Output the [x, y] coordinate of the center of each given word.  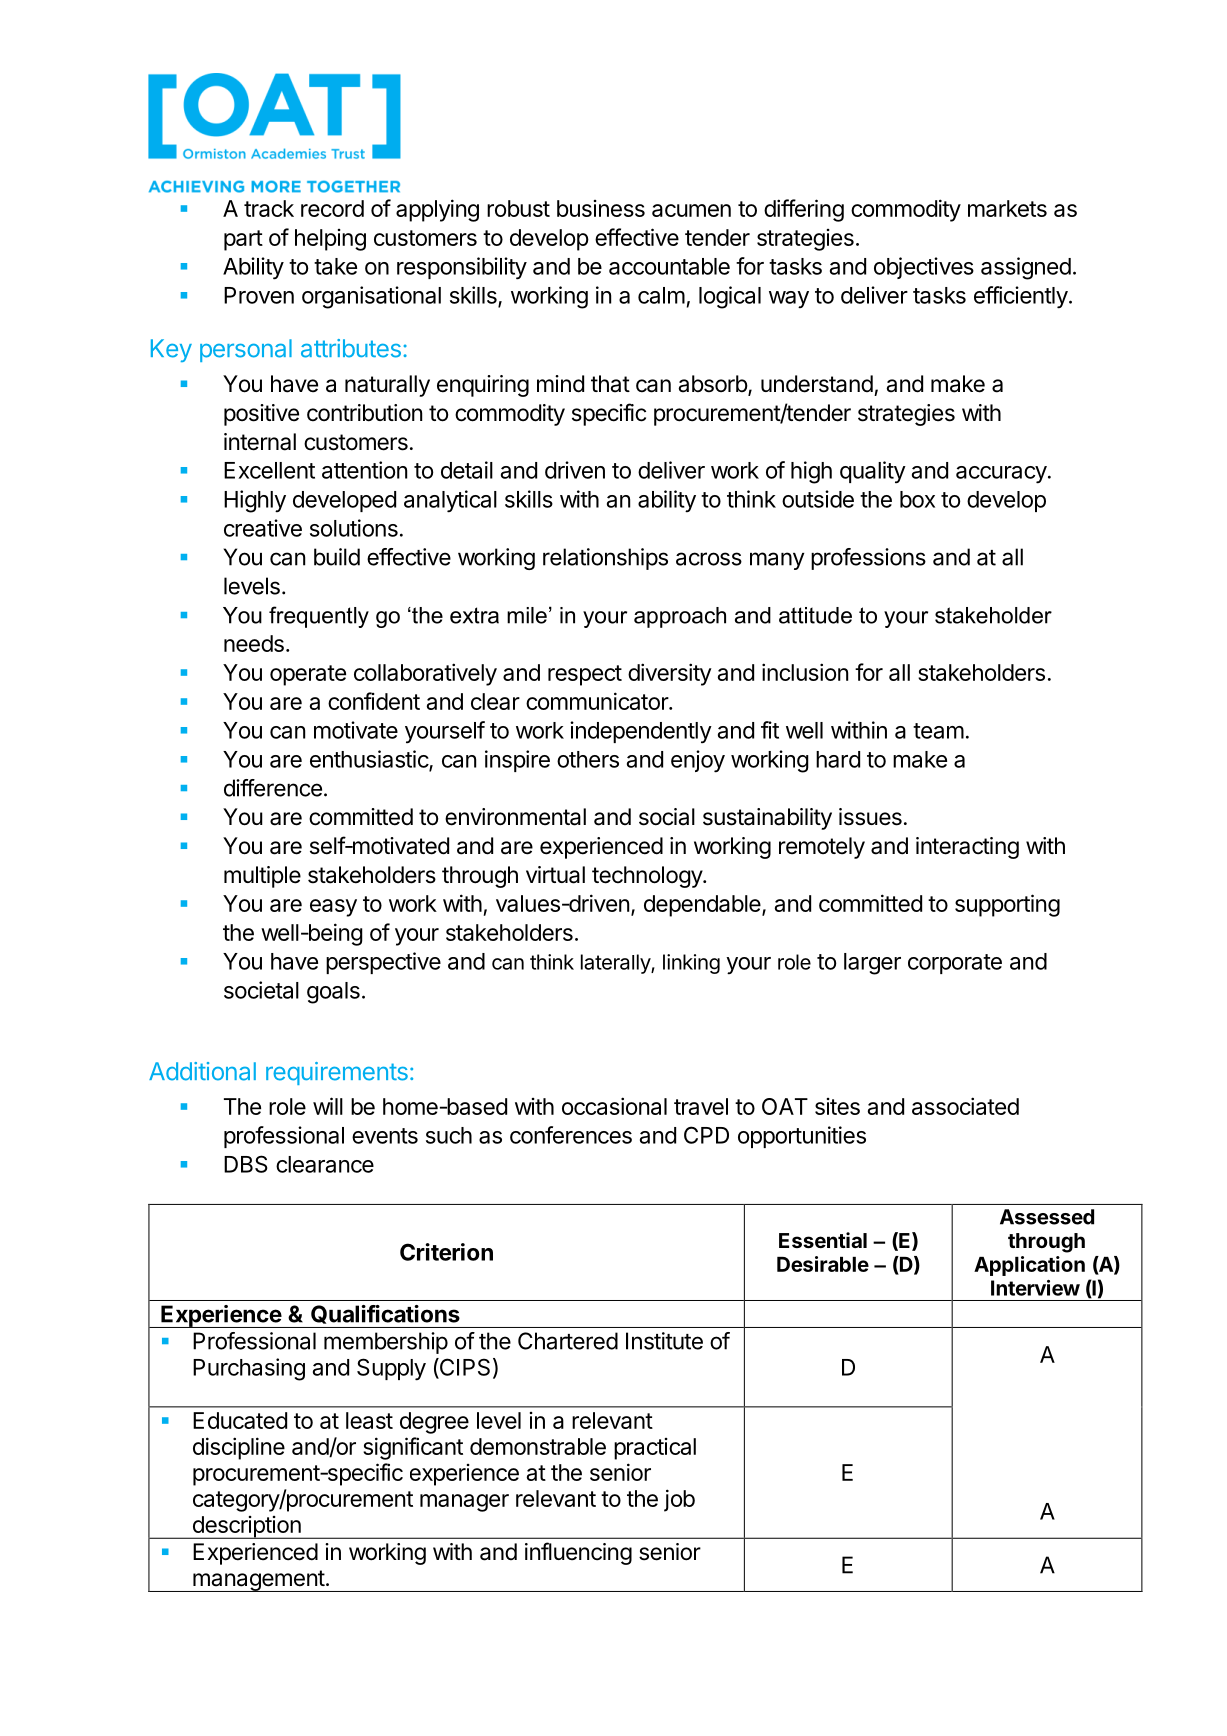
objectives [924, 268]
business [601, 208]
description [246, 1527]
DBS [246, 1164]
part [243, 240]
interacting [967, 848]
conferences [571, 1135]
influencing [578, 1553]
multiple [262, 877]
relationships [605, 559]
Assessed [1047, 1217]
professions [868, 559]
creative [263, 528]
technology [648, 877]
